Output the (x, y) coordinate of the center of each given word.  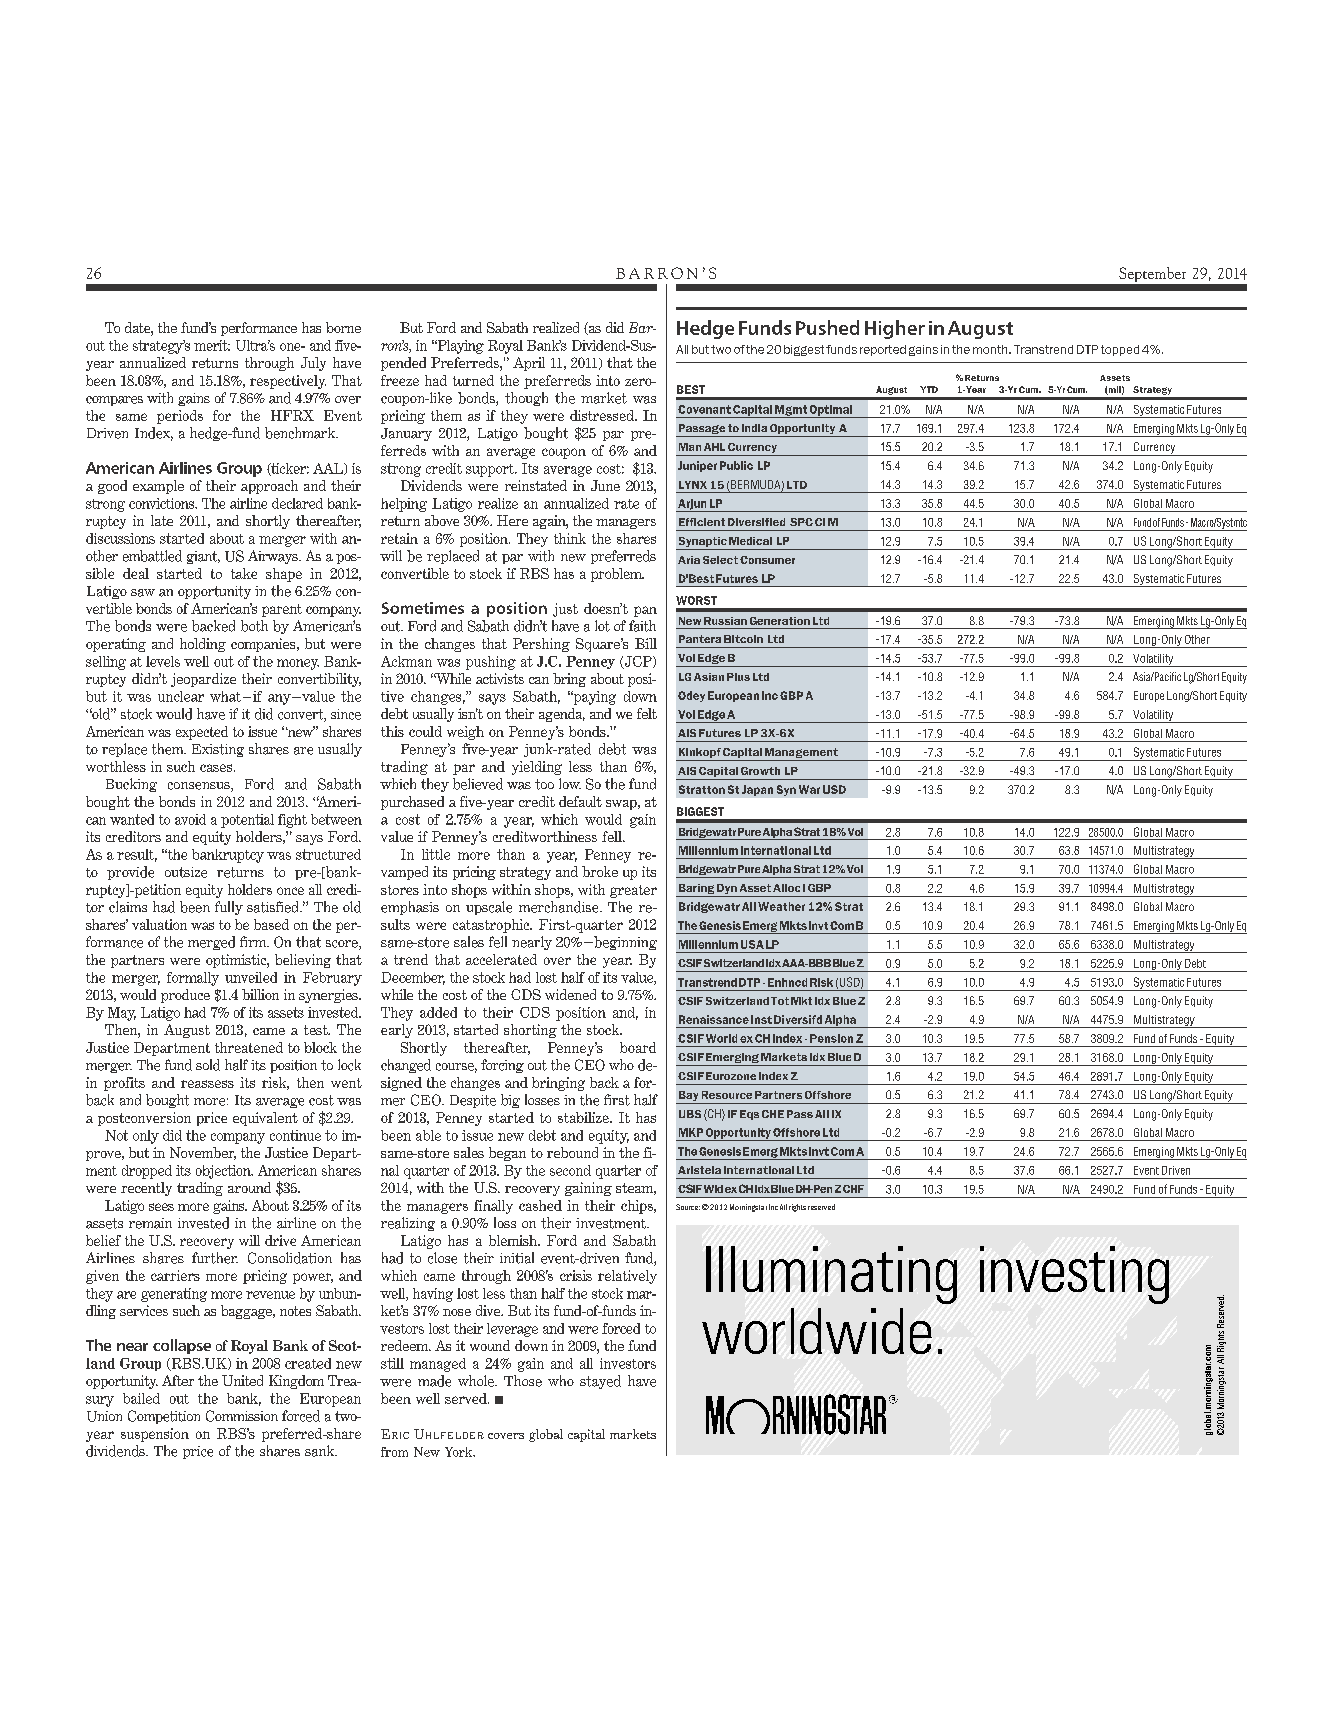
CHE (773, 1114)
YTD (929, 389)
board (638, 1047)
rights (797, 1208)
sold (208, 1065)
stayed (600, 1382)
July (313, 364)
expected (202, 733)
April (529, 364)
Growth (760, 771)
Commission (242, 1416)
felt (647, 713)
